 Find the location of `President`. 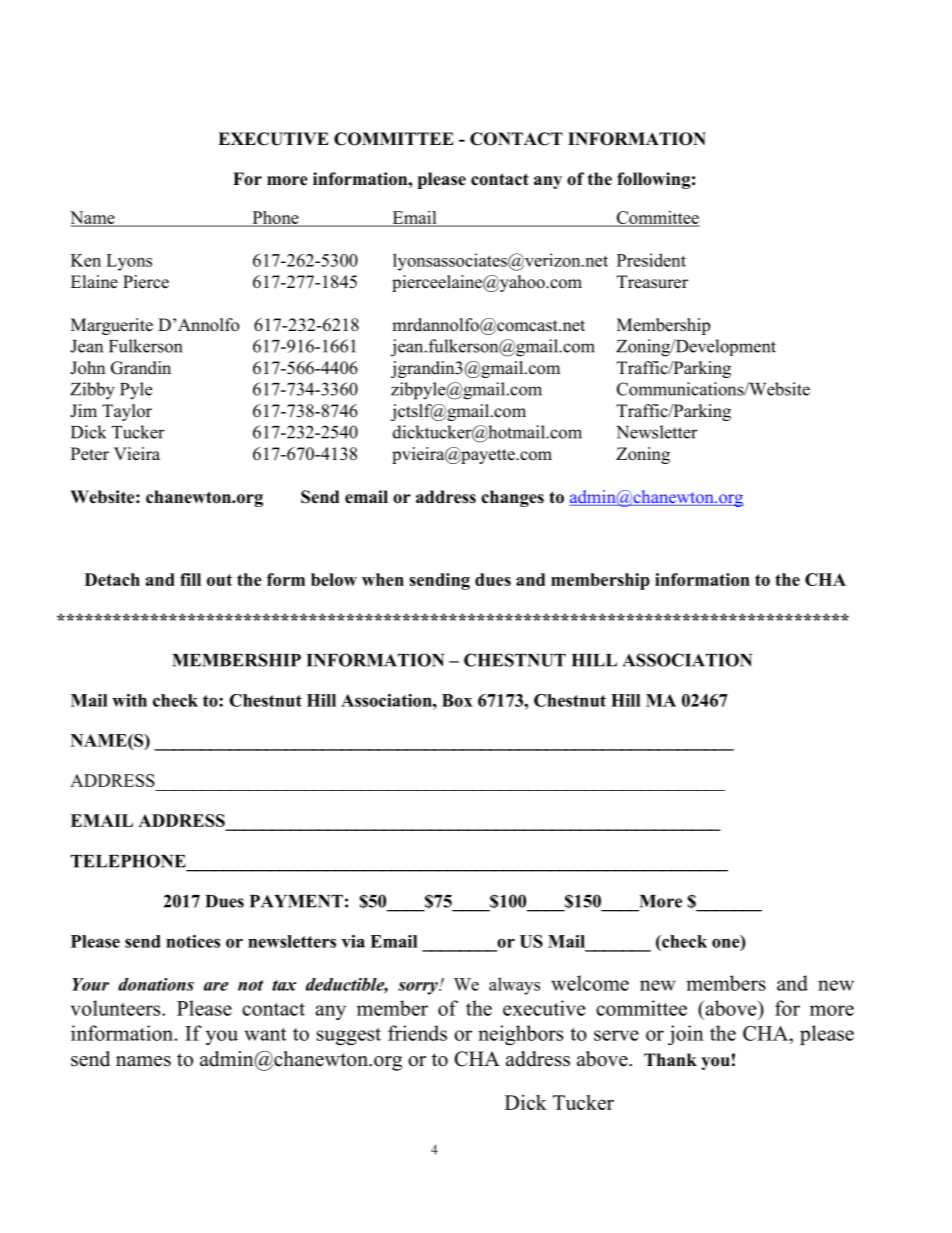

President is located at coordinates (651, 260).
